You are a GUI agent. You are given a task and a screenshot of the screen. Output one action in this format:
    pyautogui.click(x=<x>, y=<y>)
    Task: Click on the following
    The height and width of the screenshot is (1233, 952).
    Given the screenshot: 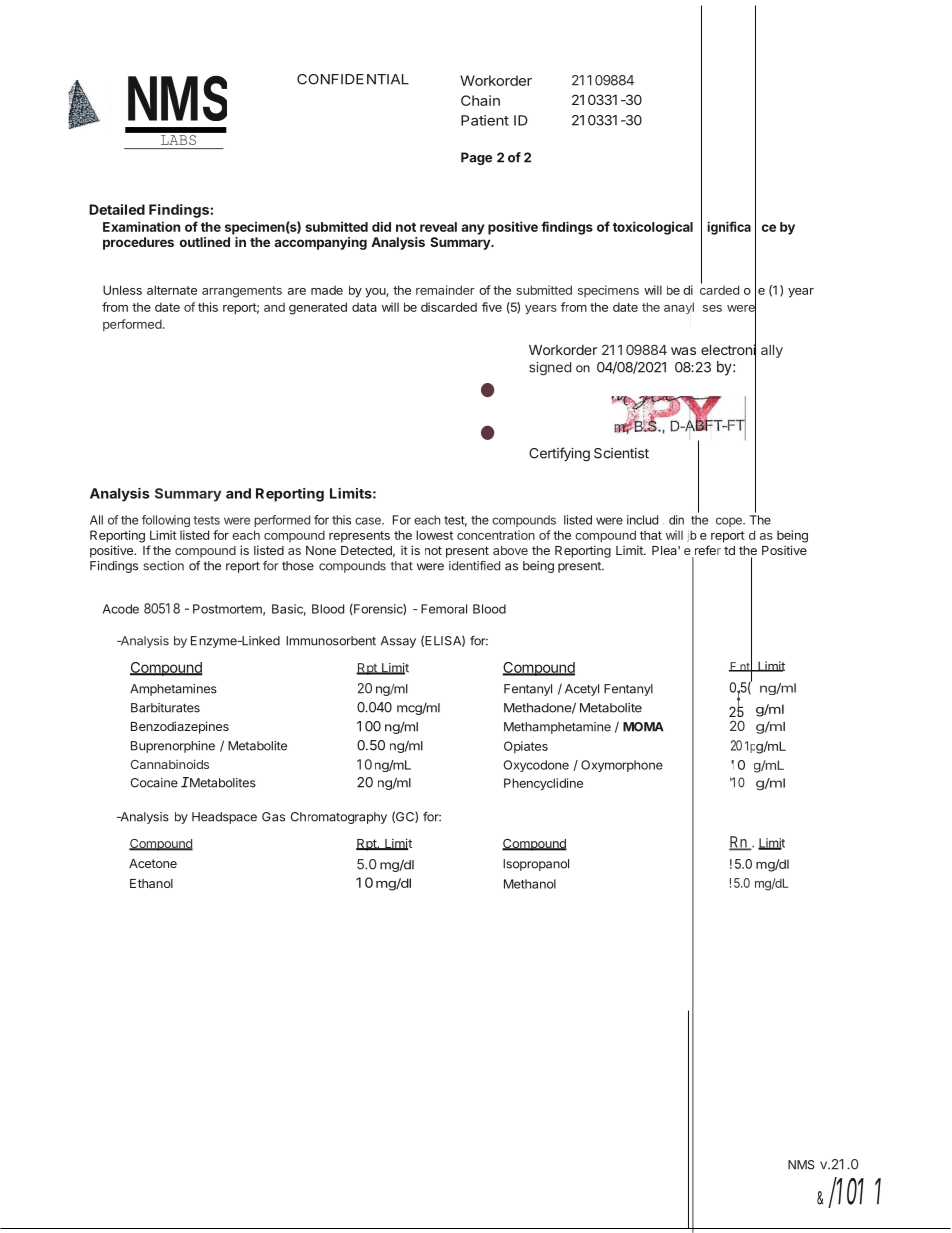 What is the action you would take?
    pyautogui.click(x=166, y=521)
